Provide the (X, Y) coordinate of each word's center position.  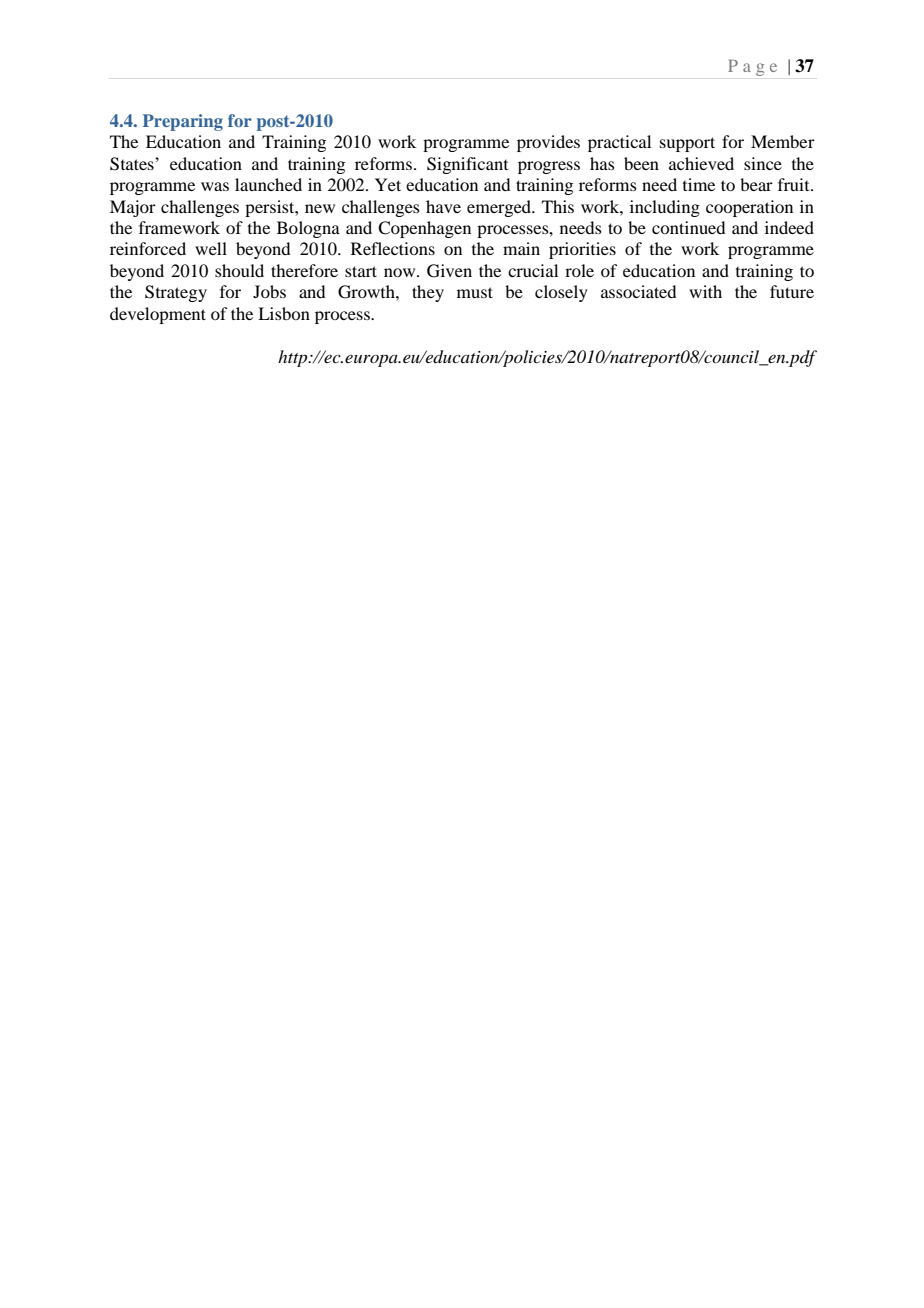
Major (133, 208)
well (211, 248)
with (705, 291)
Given (449, 271)
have (443, 206)
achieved (701, 163)
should (239, 270)
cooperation (749, 208)
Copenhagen (424, 229)
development (158, 315)
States (133, 164)
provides (548, 143)
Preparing (183, 122)
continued (688, 227)
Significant (467, 165)
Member (783, 141)
